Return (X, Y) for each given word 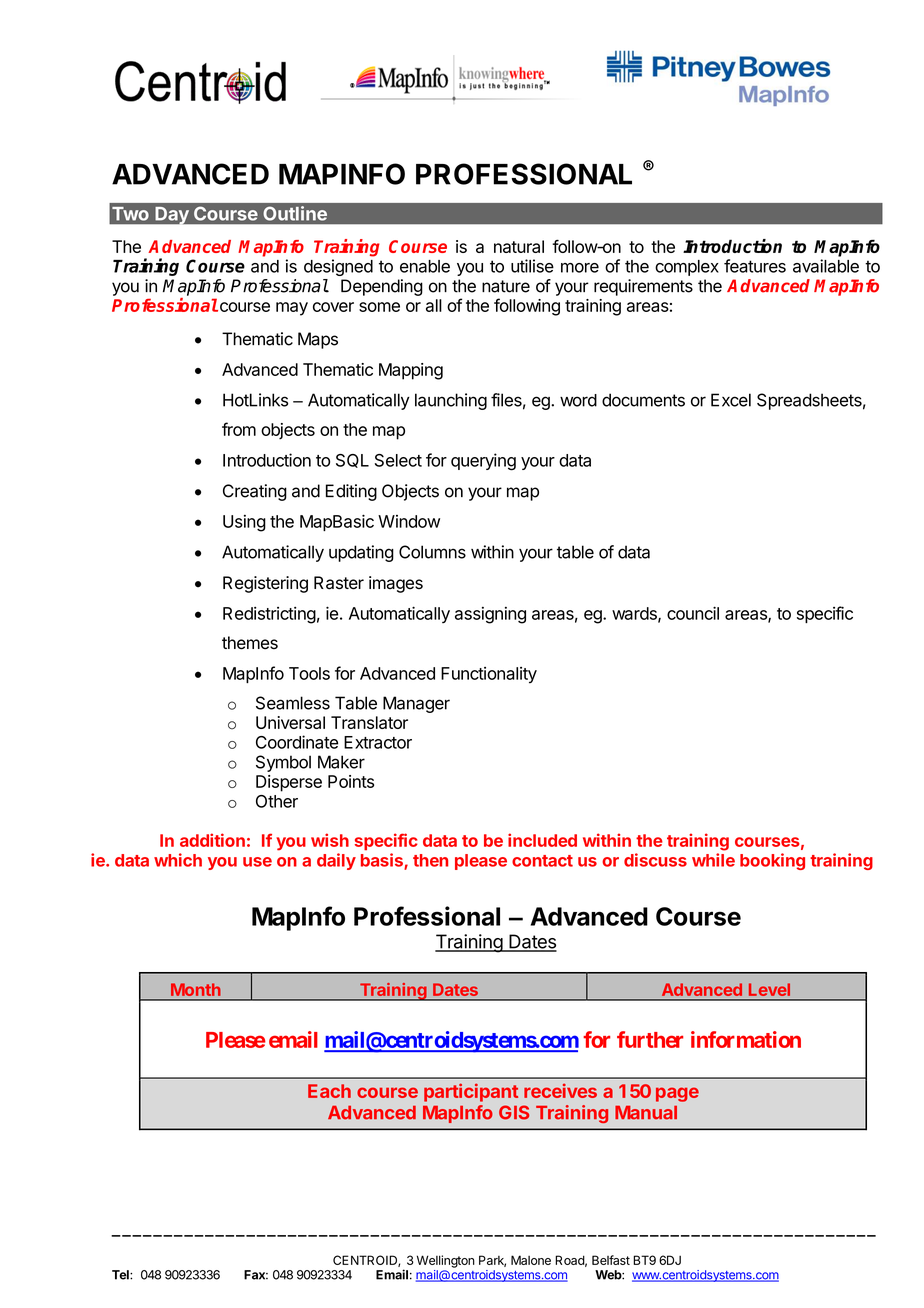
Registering (265, 584)
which (178, 860)
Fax (256, 1275)
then (430, 860)
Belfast (611, 1260)
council (693, 613)
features (755, 266)
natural (519, 246)
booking (772, 861)
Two (130, 214)
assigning (490, 615)
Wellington (446, 1261)
